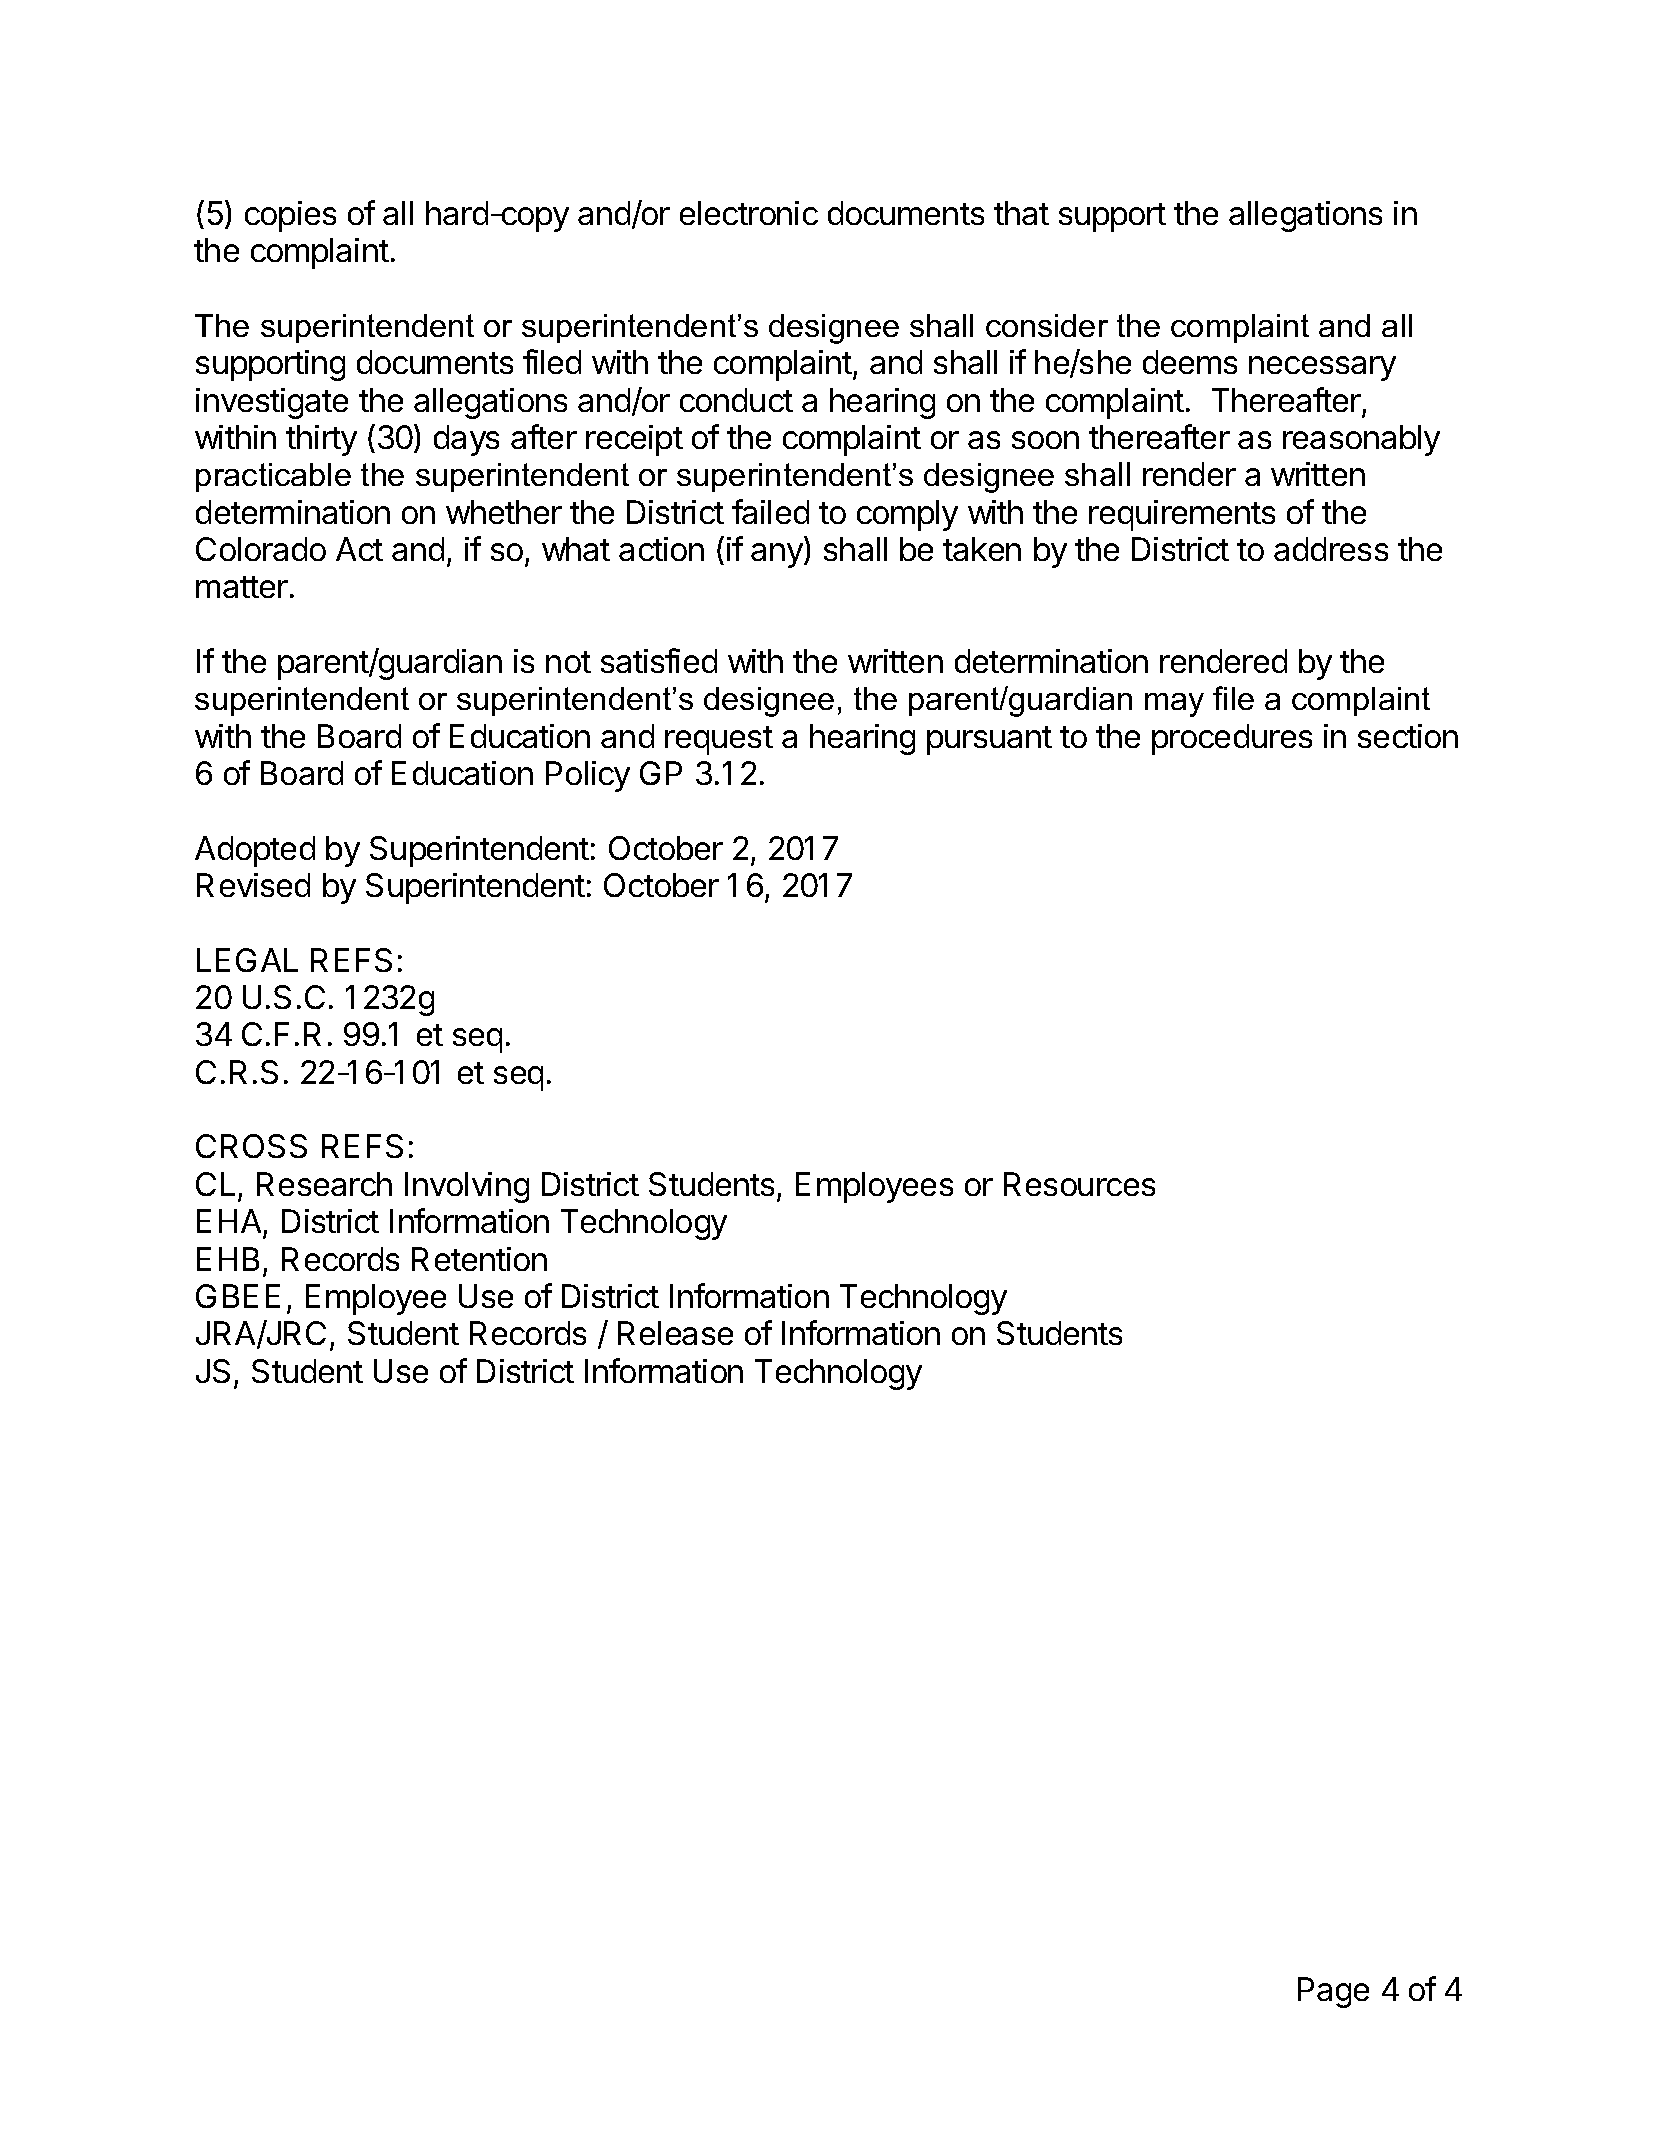 The height and width of the document is (2143, 1656). What do you see at coordinates (1079, 1184) in the document?
I see `Resources` at bounding box center [1079, 1184].
